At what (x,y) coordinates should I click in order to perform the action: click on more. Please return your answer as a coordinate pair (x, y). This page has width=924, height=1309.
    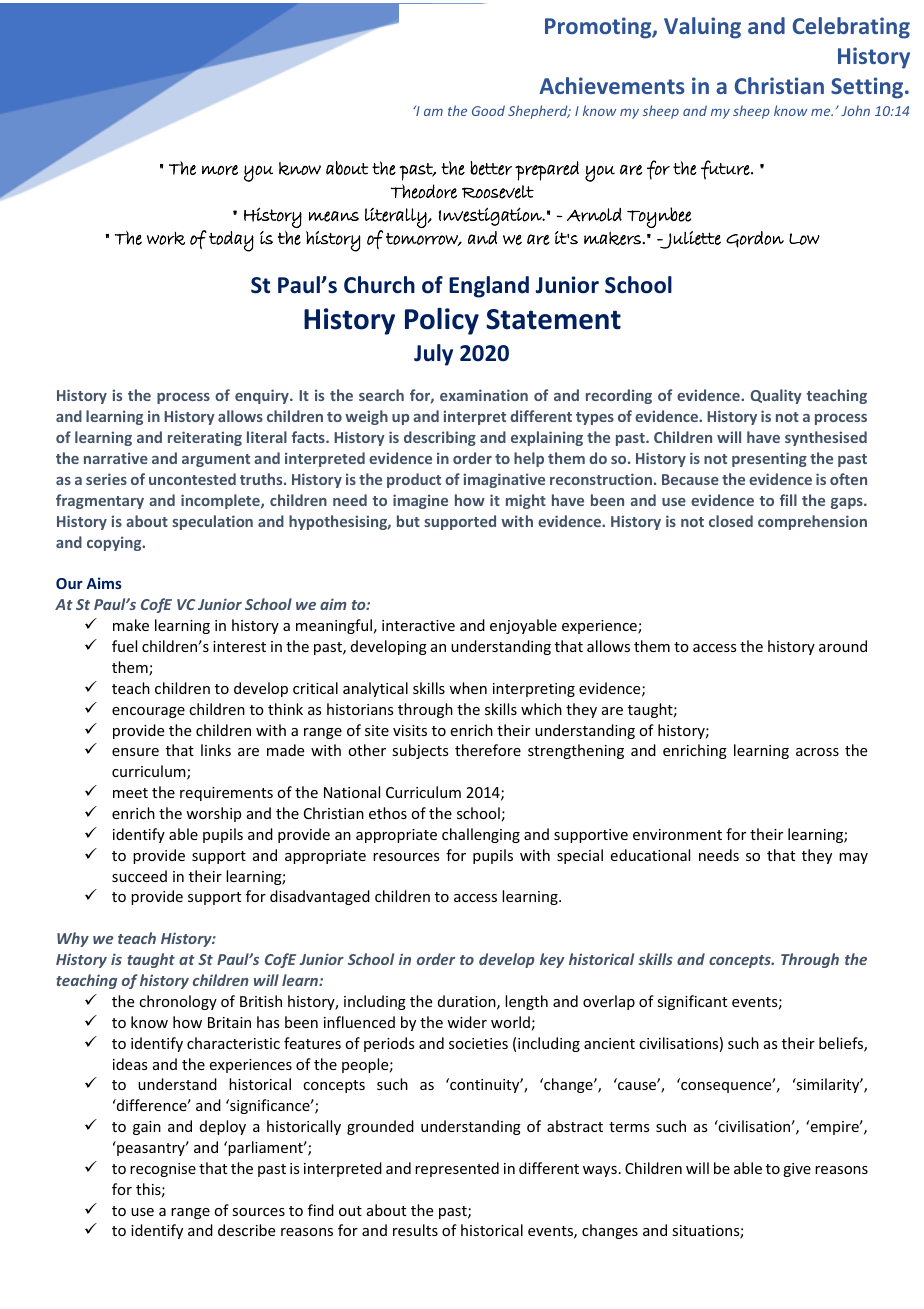
    Looking at the image, I should click on (220, 170).
